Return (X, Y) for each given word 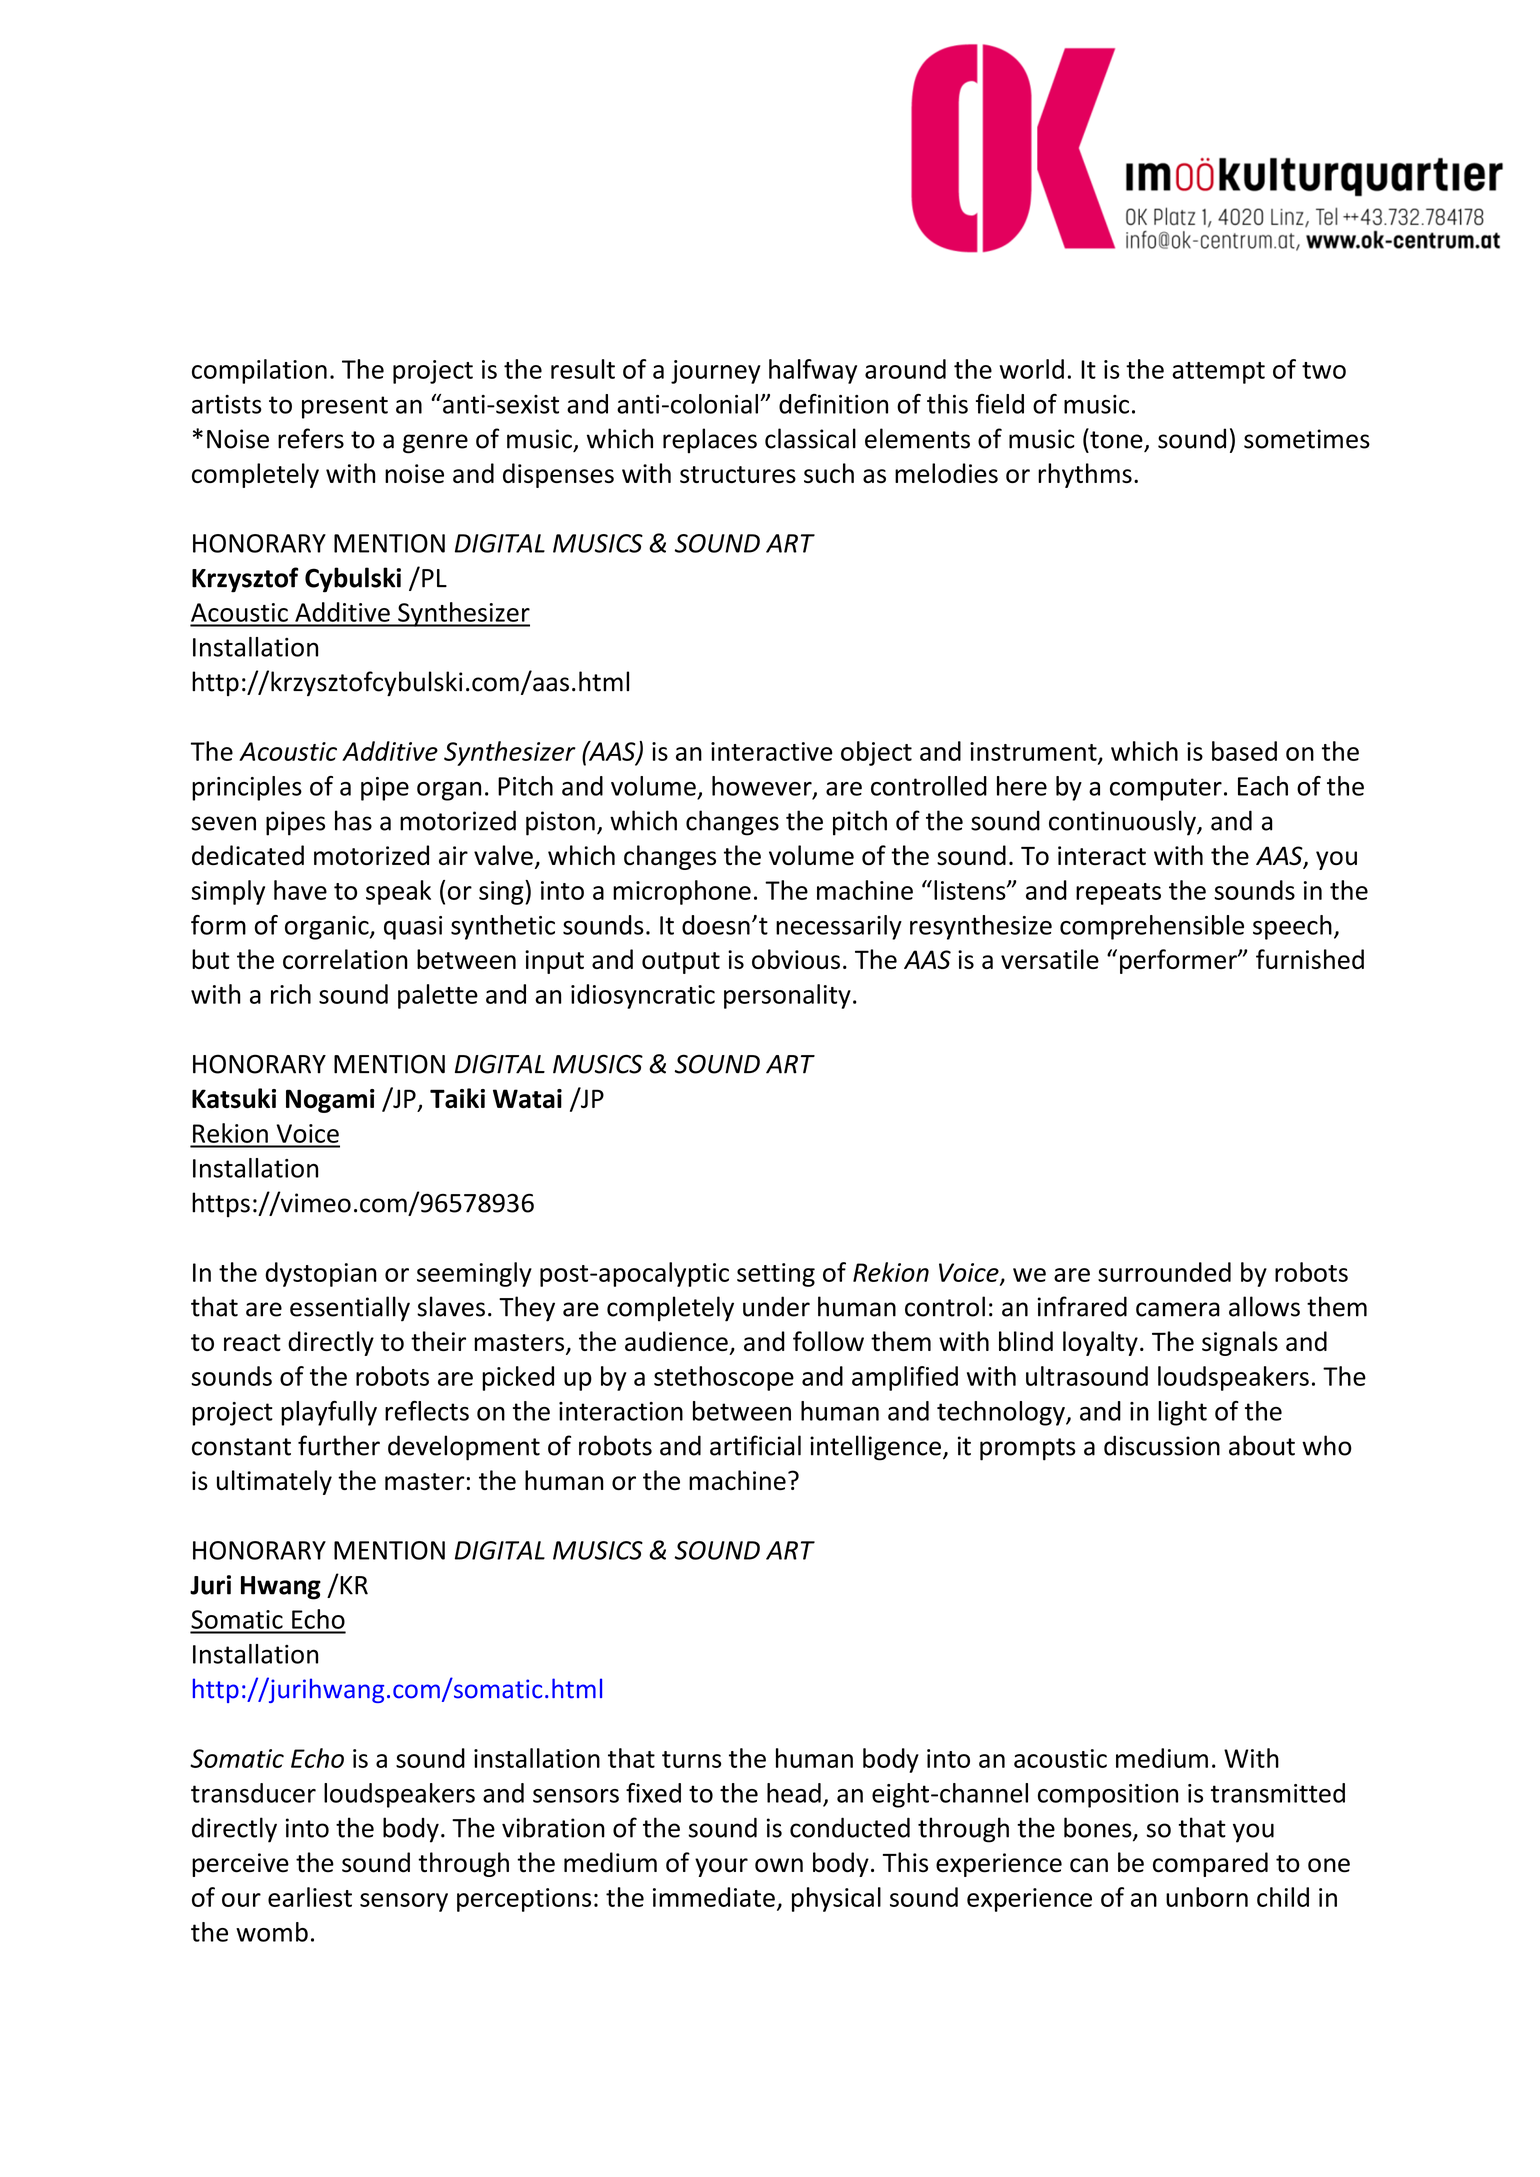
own (779, 1865)
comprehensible (1152, 927)
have (300, 890)
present (345, 407)
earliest (310, 1897)
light (1182, 1413)
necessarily (839, 927)
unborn (1207, 1897)
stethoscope (724, 1378)
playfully (329, 1413)
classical (810, 438)
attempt (1218, 373)
